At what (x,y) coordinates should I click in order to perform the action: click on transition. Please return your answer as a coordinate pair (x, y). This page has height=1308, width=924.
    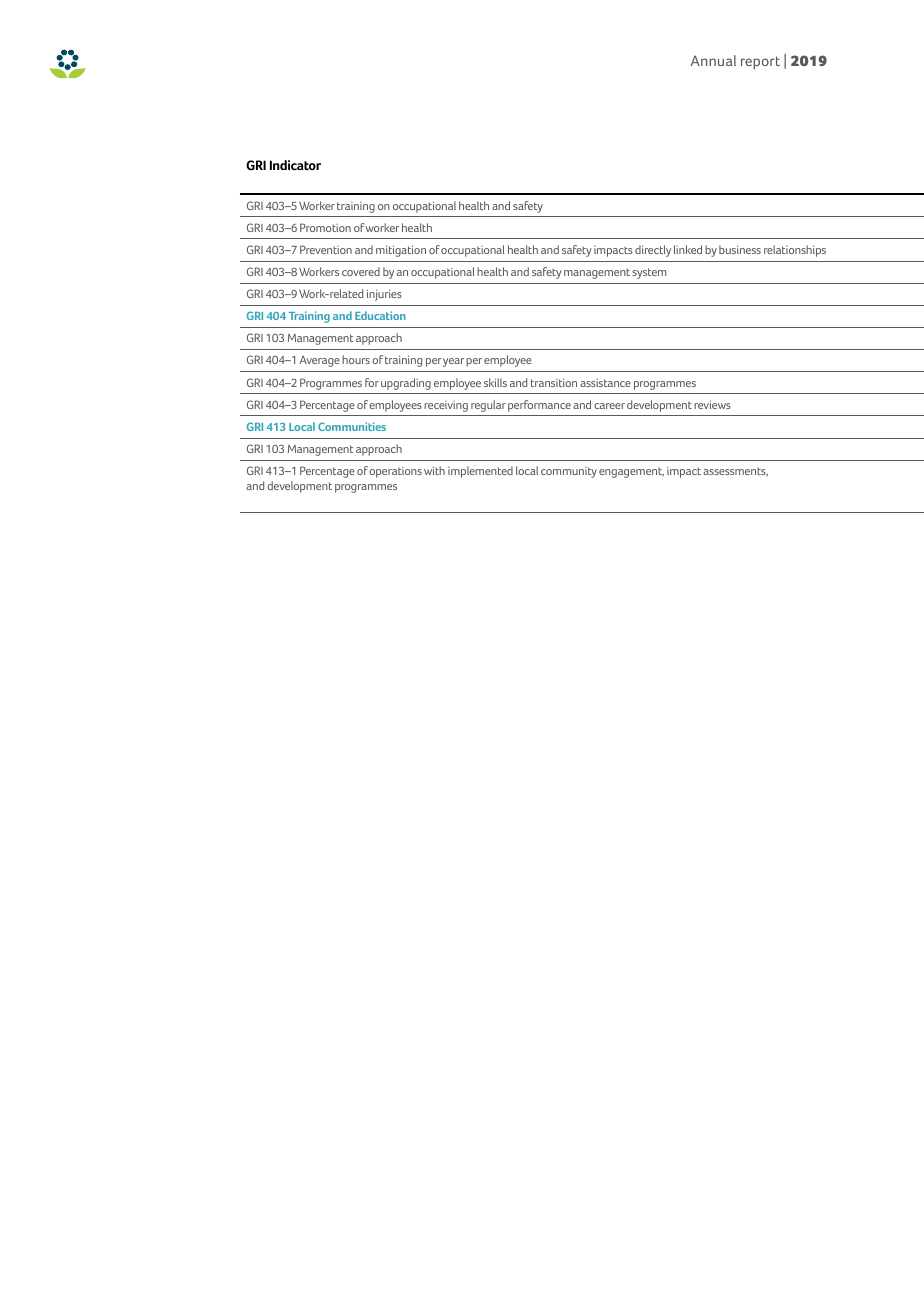
    Looking at the image, I should click on (554, 382).
